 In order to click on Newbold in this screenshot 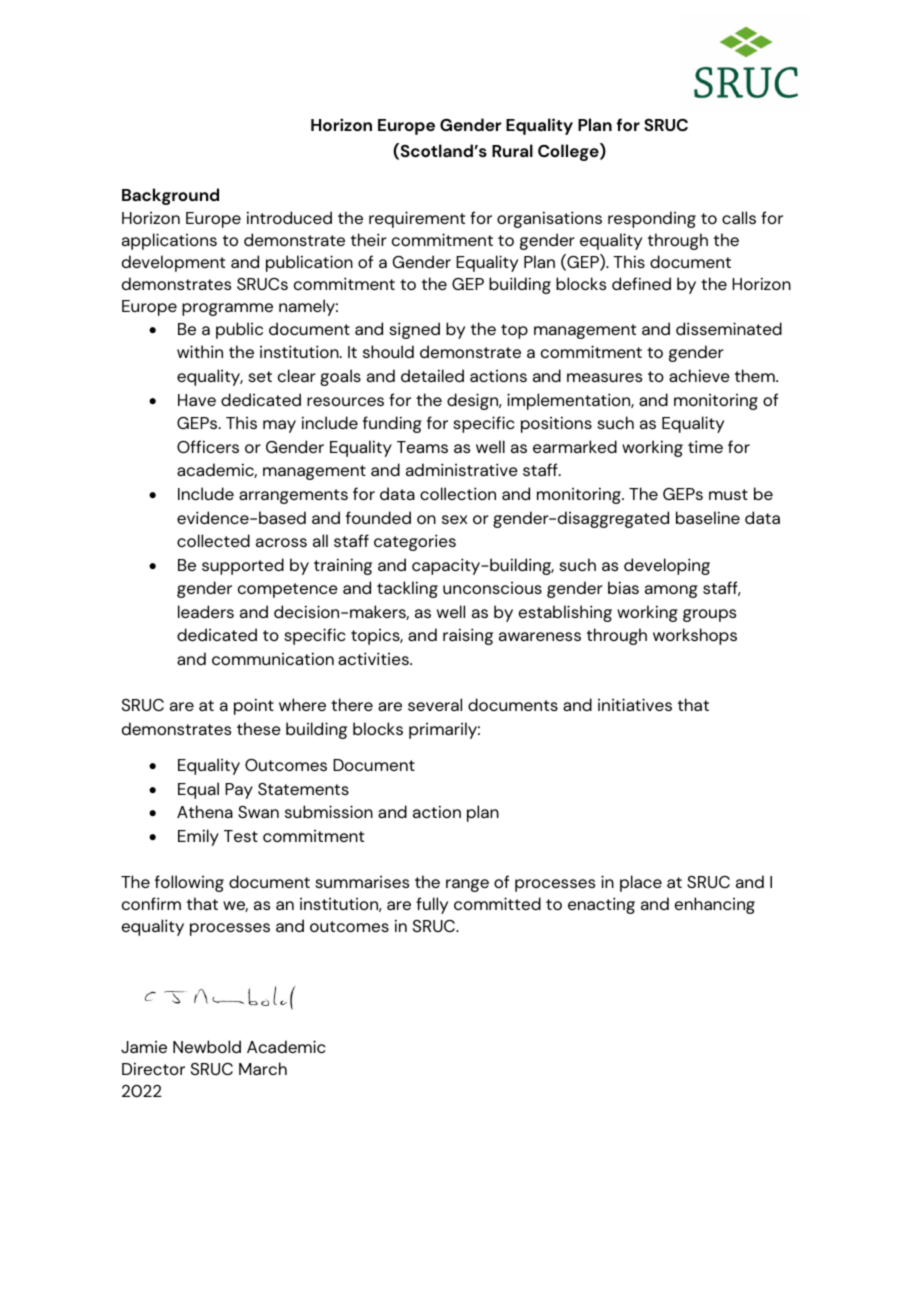, I will do `click(207, 1046)`.
